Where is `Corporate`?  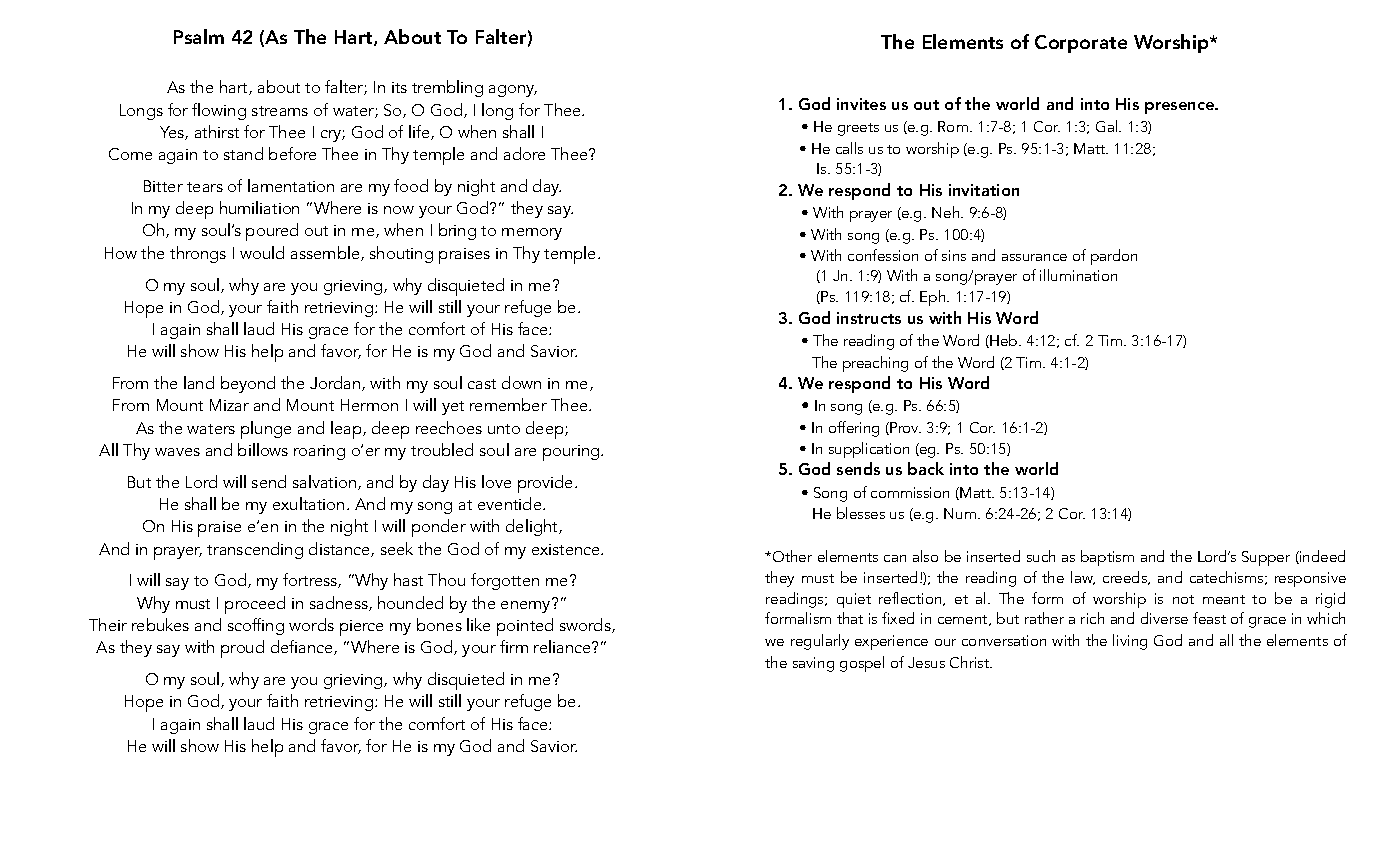
Corporate is located at coordinates (1081, 44).
